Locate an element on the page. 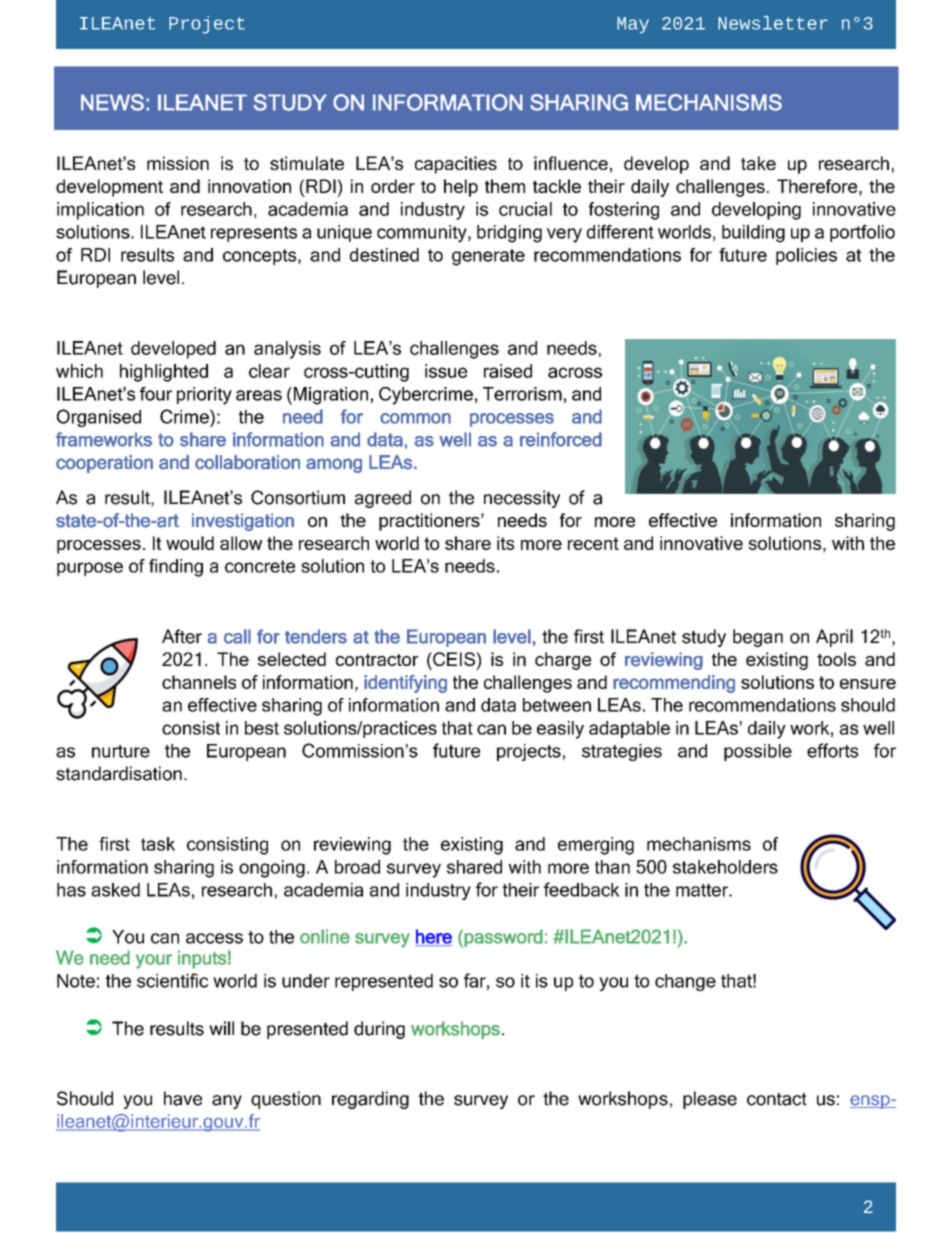  May is located at coordinates (633, 25).
